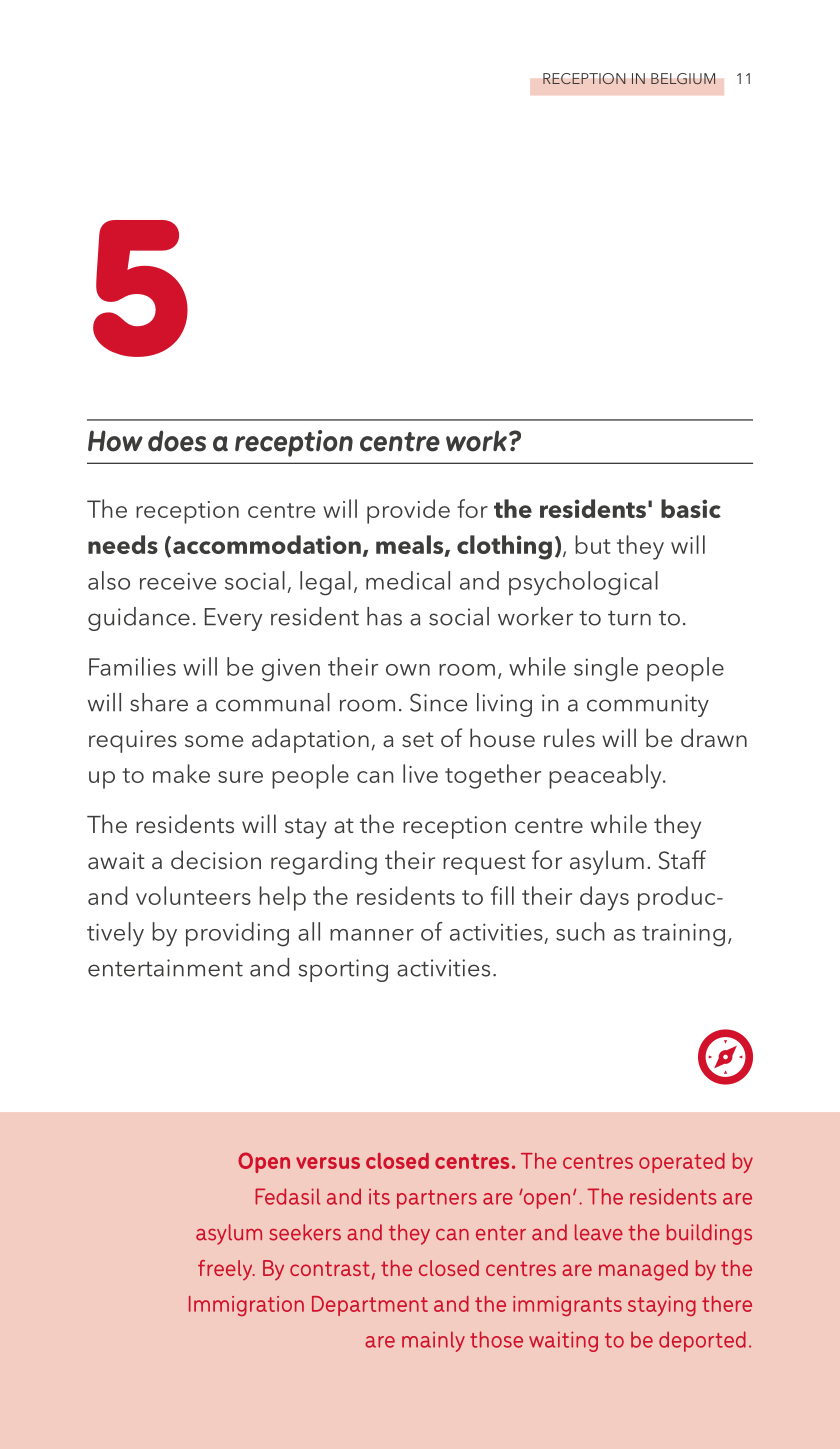 The width and height of the screenshot is (840, 1449). I want to click on managed, so click(643, 1270).
